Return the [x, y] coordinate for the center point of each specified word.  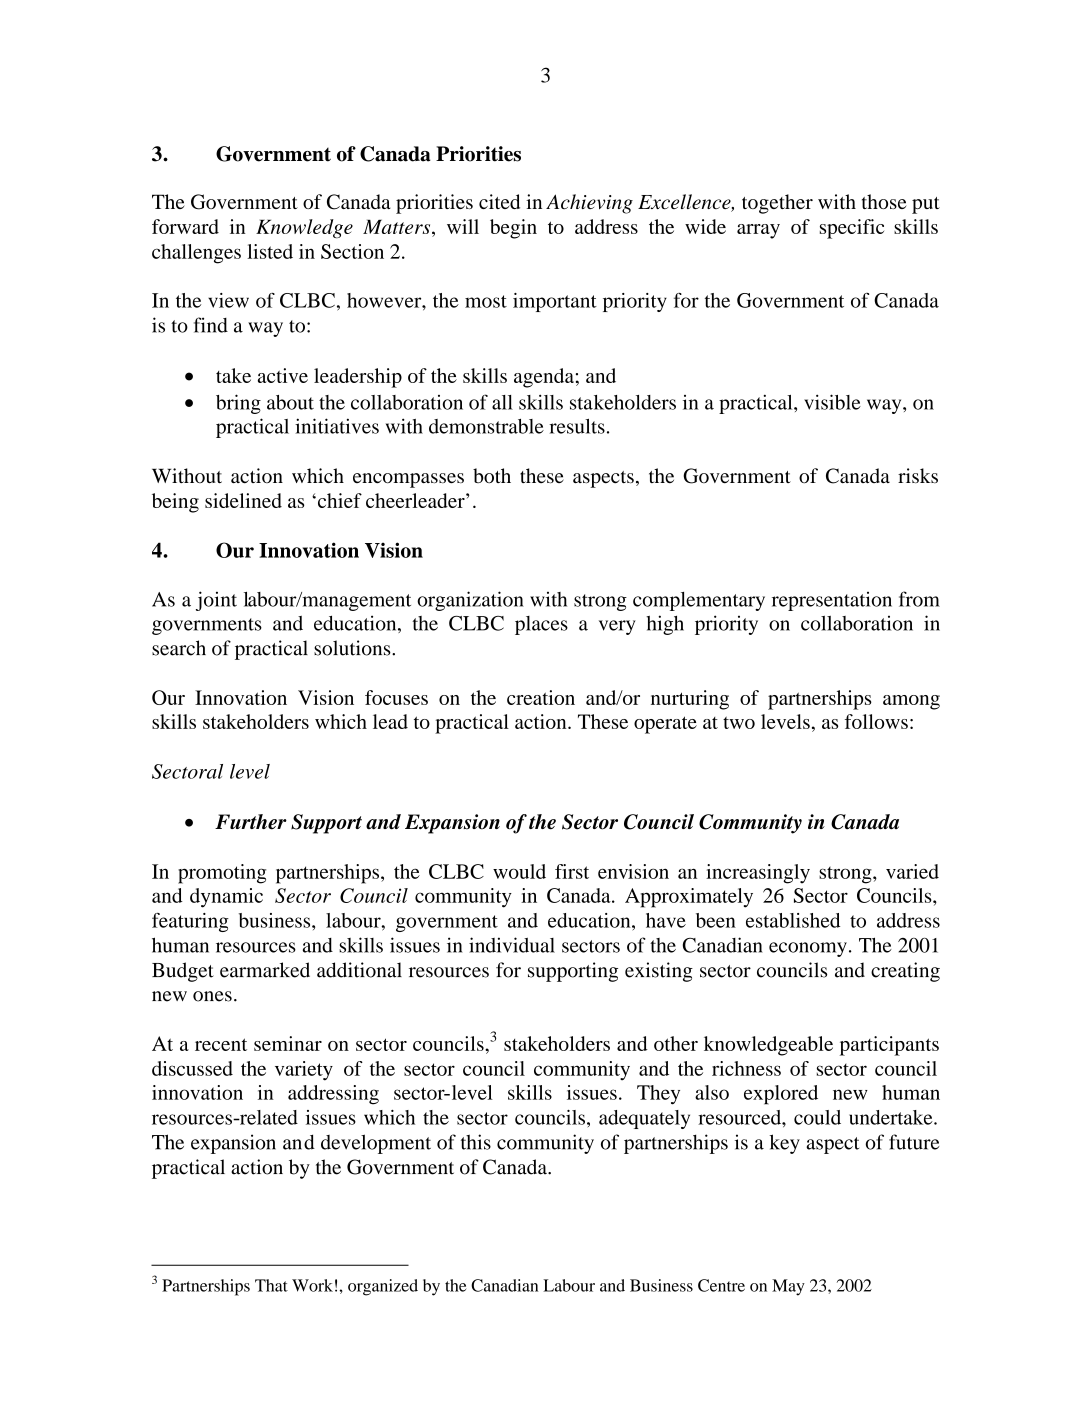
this [476, 1142]
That [271, 1285]
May [788, 1287]
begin [513, 229]
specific [852, 229]
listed [270, 251]
